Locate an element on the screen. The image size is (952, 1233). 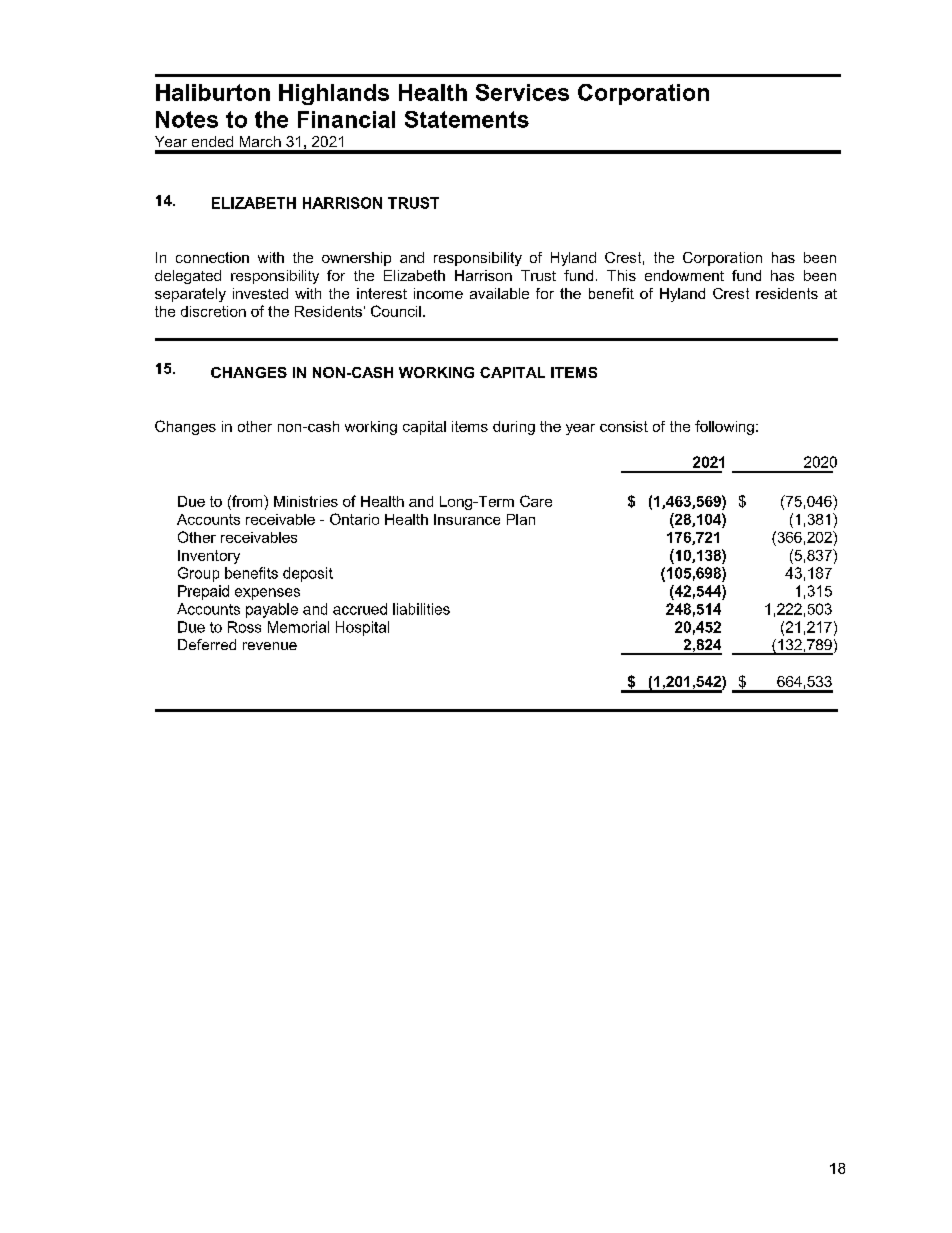
income is located at coordinates (438, 293).
